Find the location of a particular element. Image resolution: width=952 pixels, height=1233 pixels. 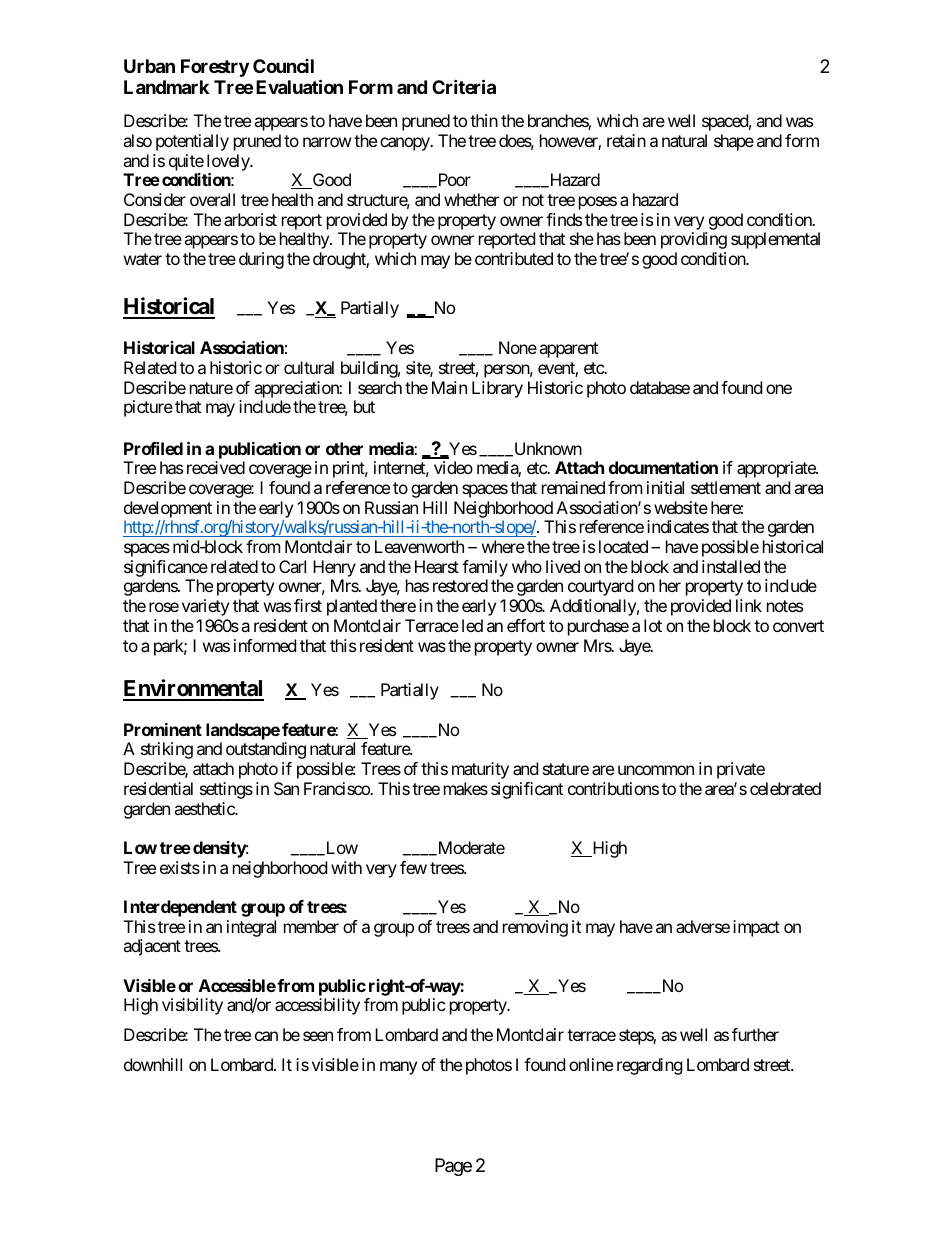

many is located at coordinates (398, 1068).
